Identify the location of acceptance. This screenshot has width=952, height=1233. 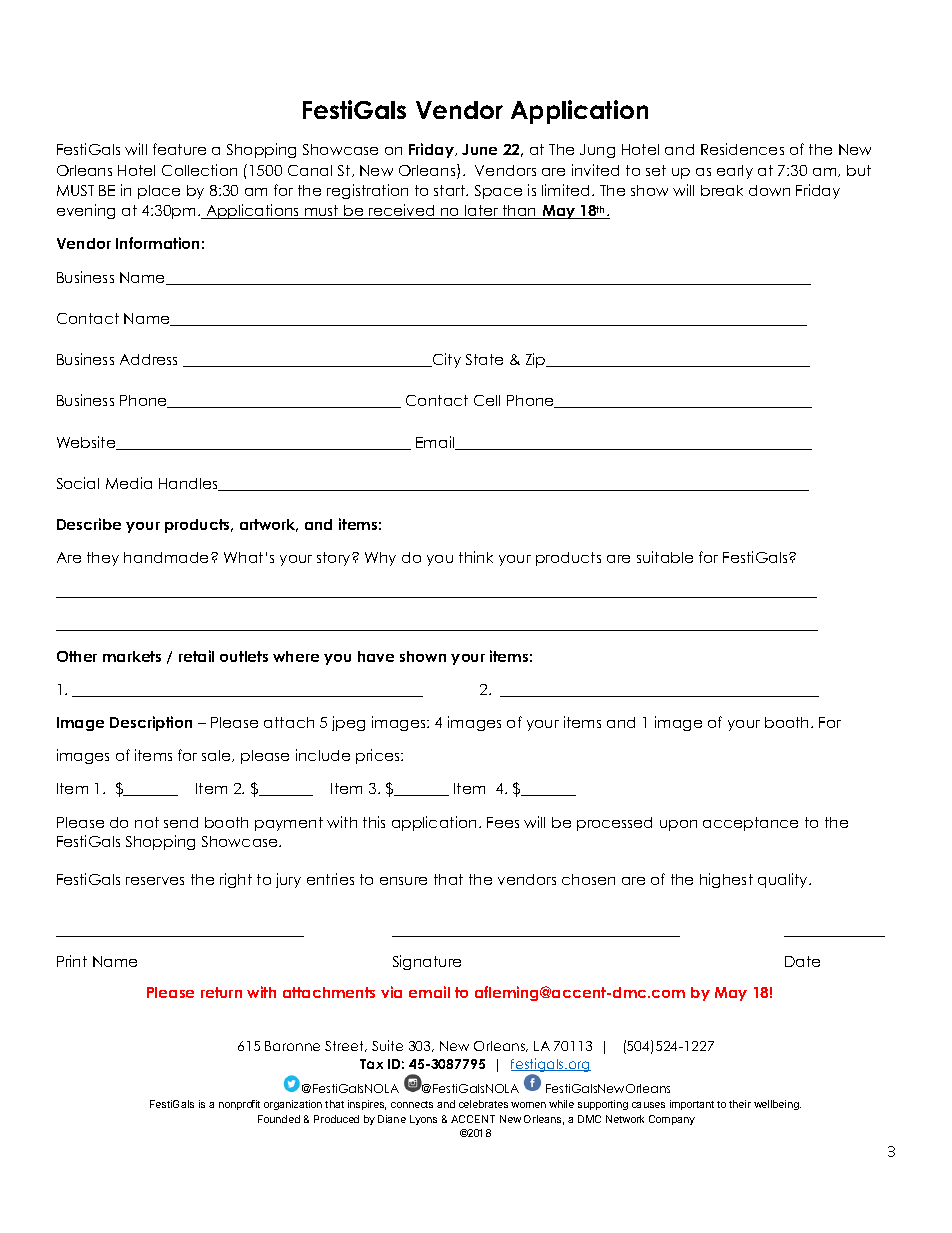
(750, 824).
